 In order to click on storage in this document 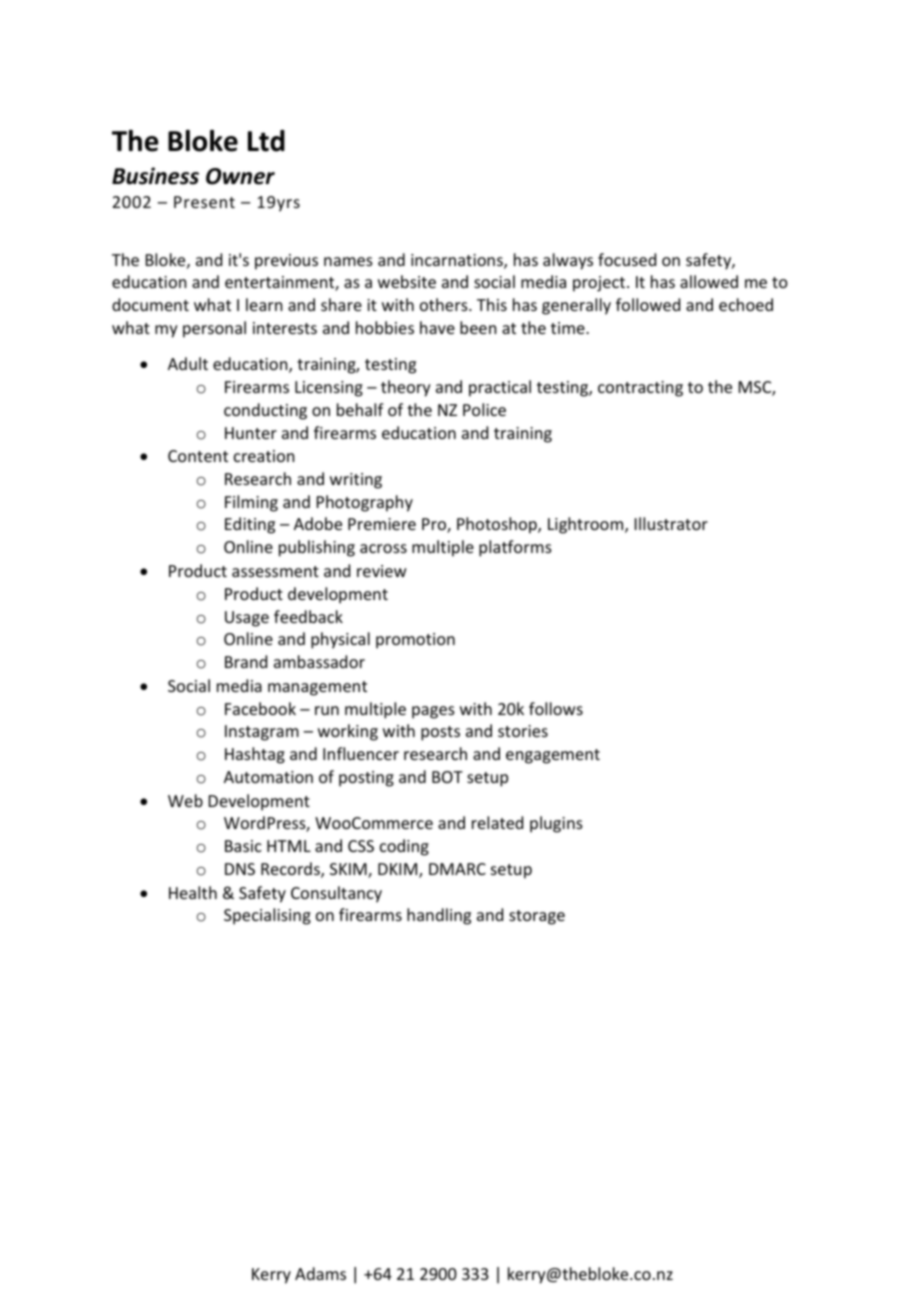, I will do `click(537, 917)`.
